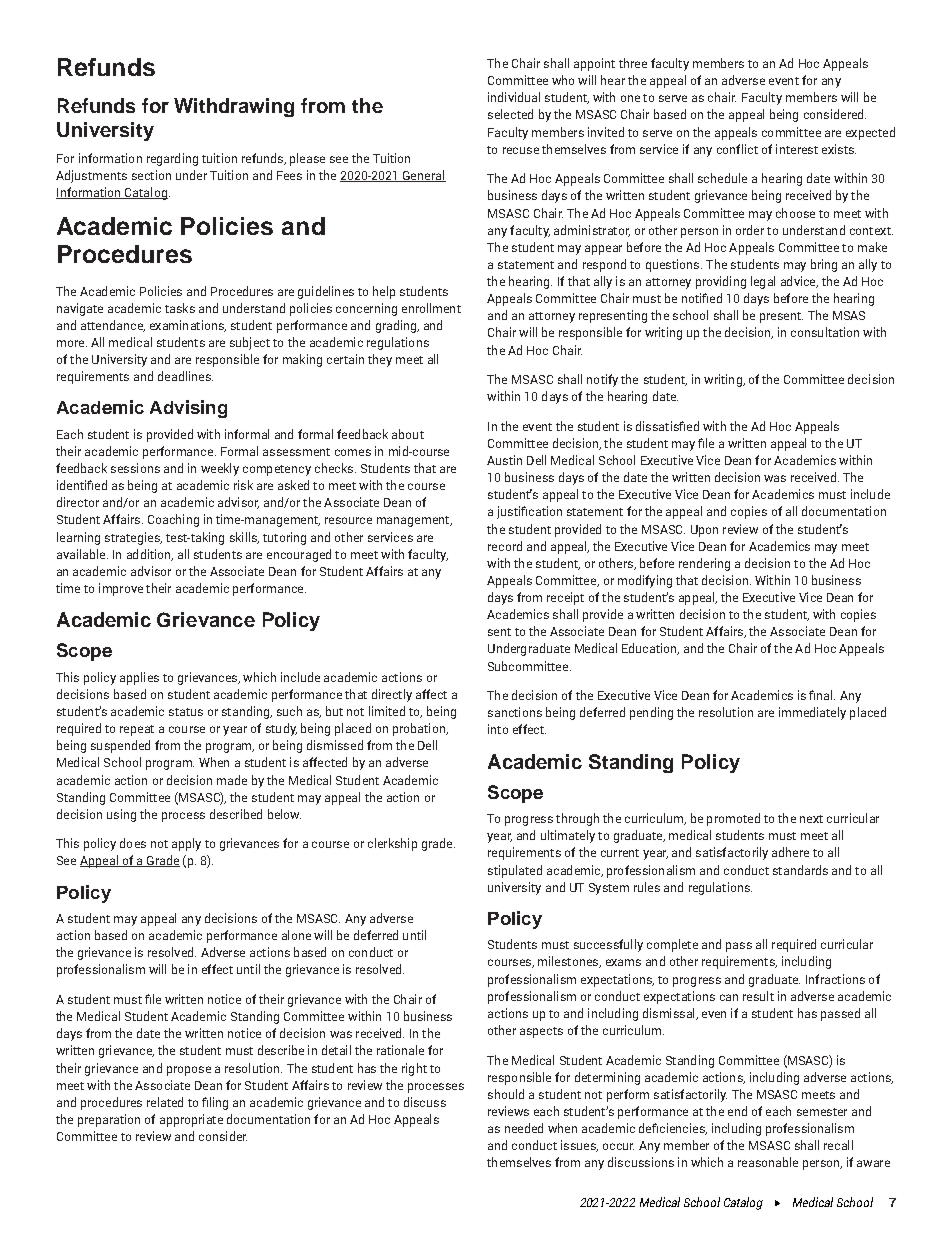 The width and height of the screenshot is (952, 1233). I want to click on apply, so click(186, 844).
